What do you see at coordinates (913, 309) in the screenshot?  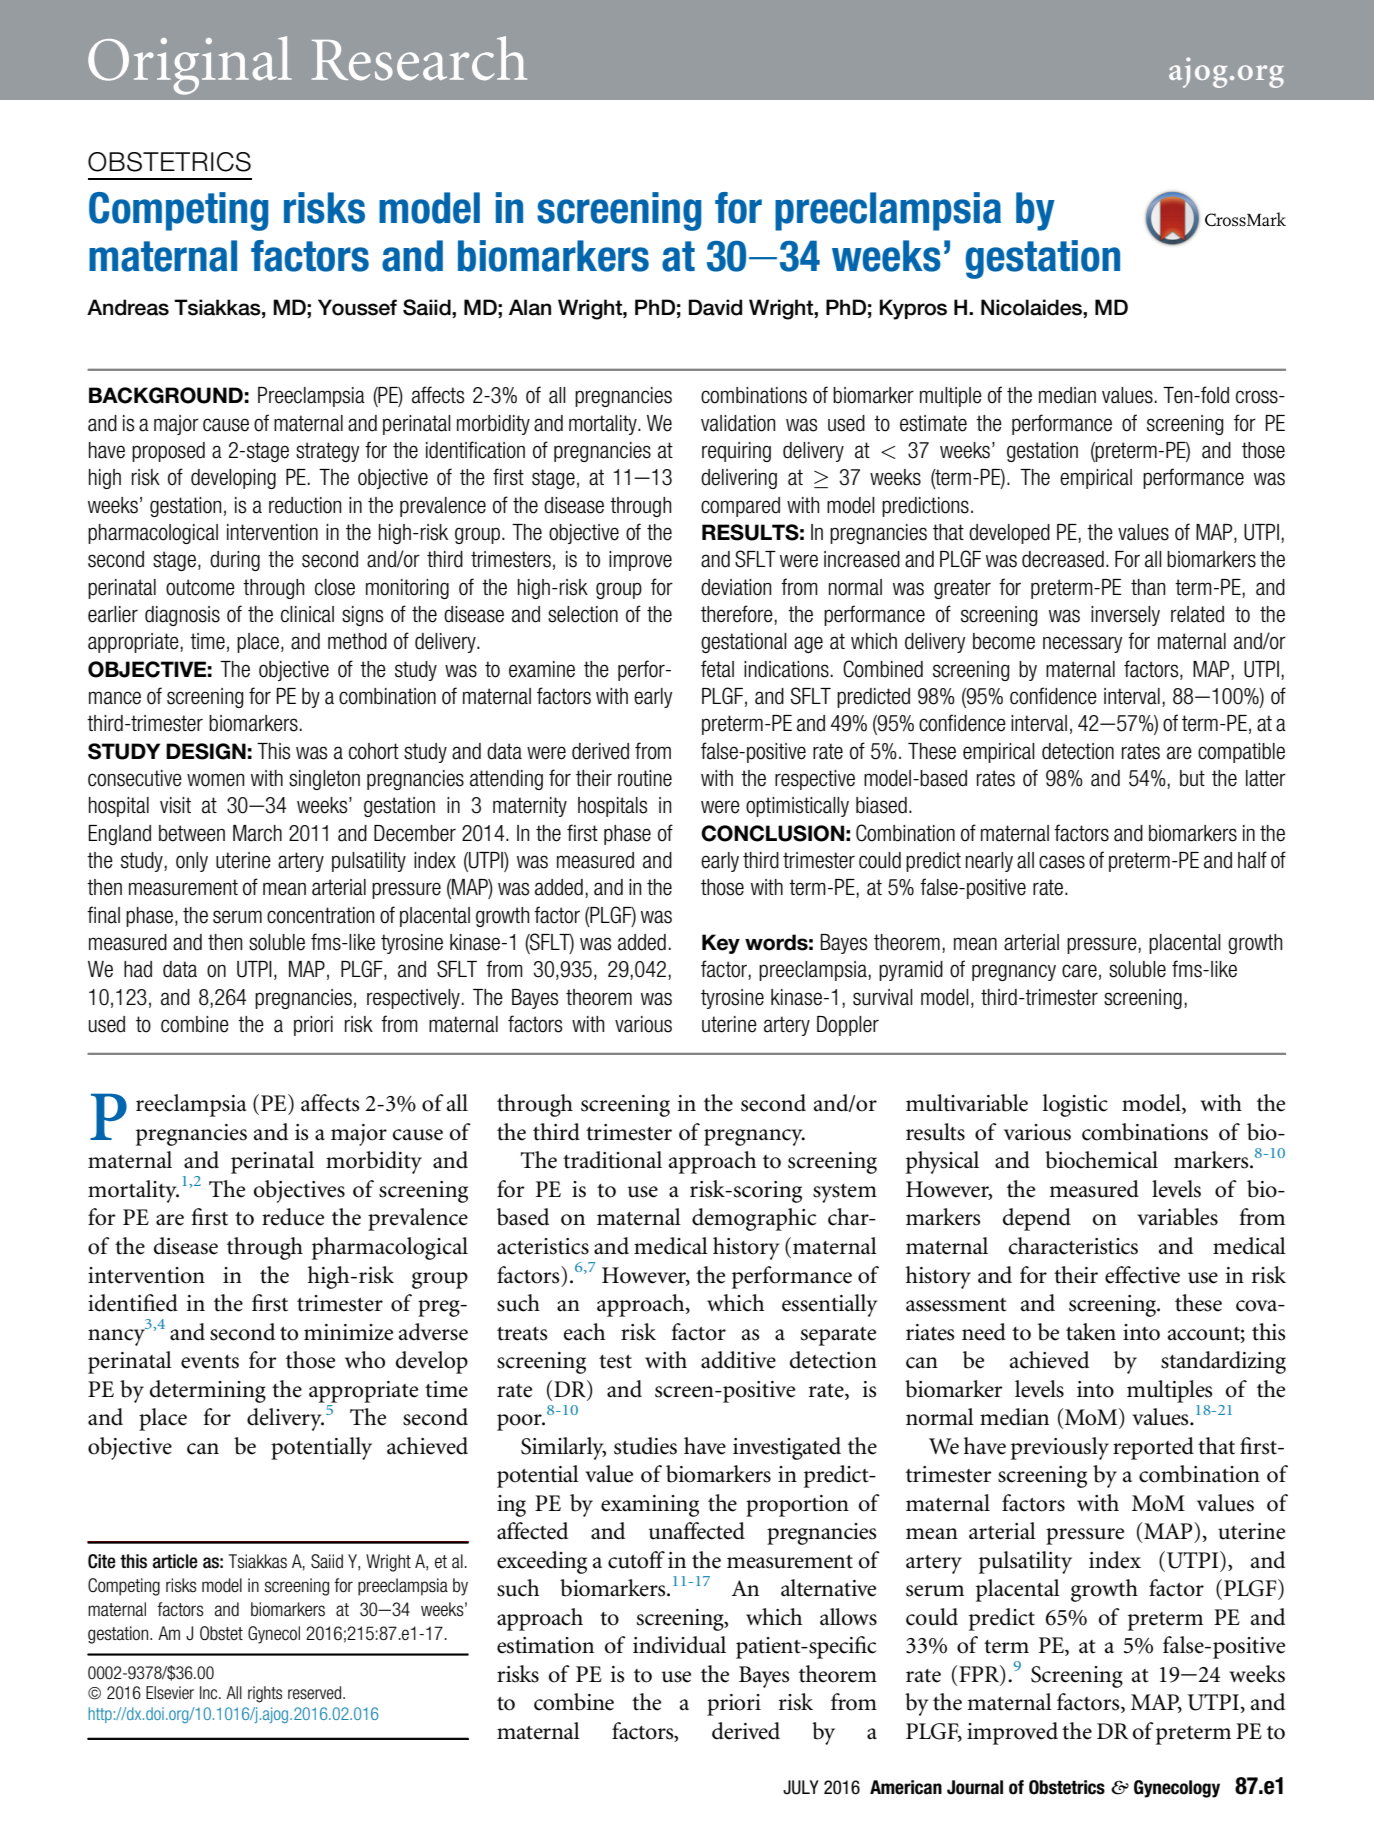 I see `Kypros` at bounding box center [913, 309].
